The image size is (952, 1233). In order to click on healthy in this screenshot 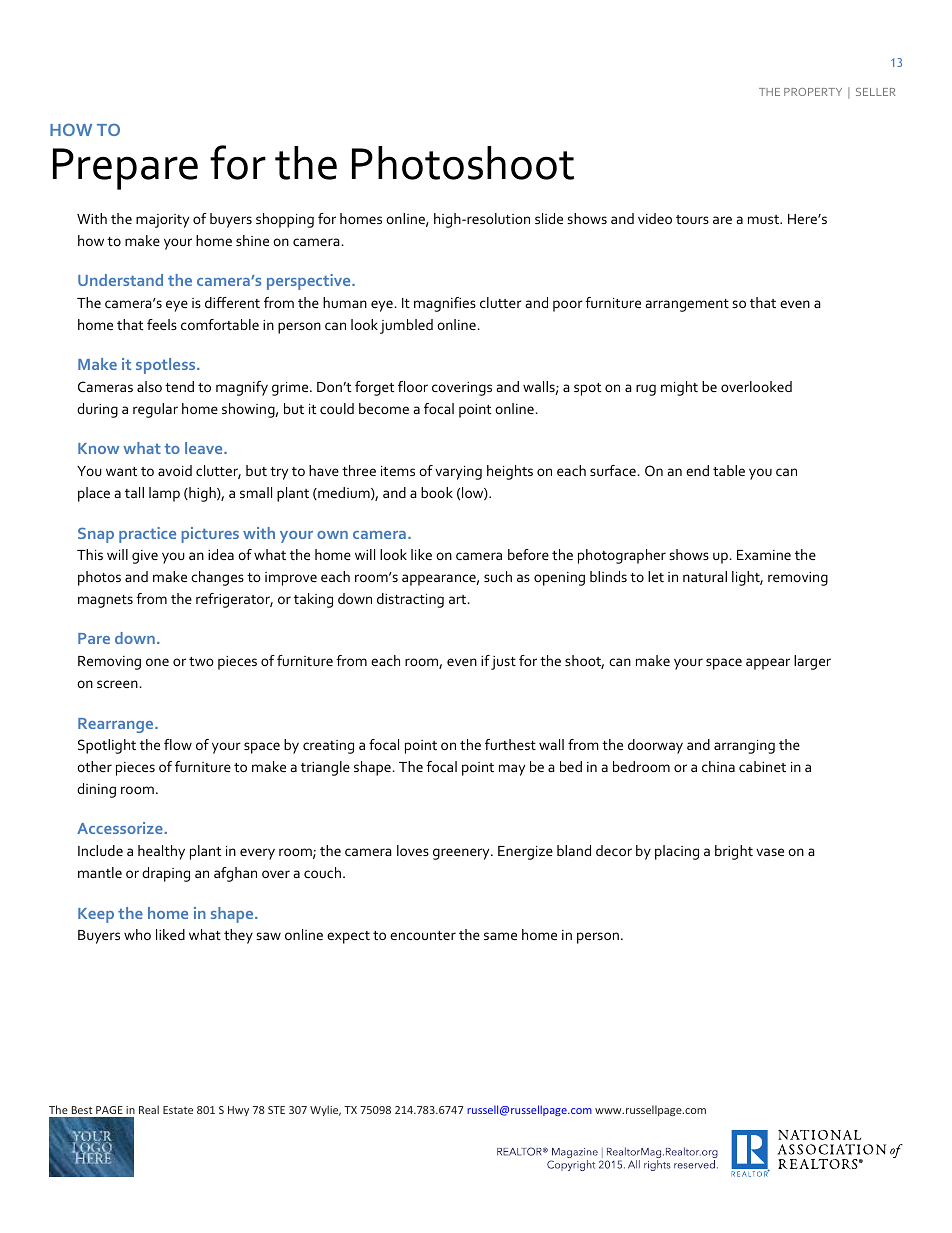, I will do `click(161, 852)`.
